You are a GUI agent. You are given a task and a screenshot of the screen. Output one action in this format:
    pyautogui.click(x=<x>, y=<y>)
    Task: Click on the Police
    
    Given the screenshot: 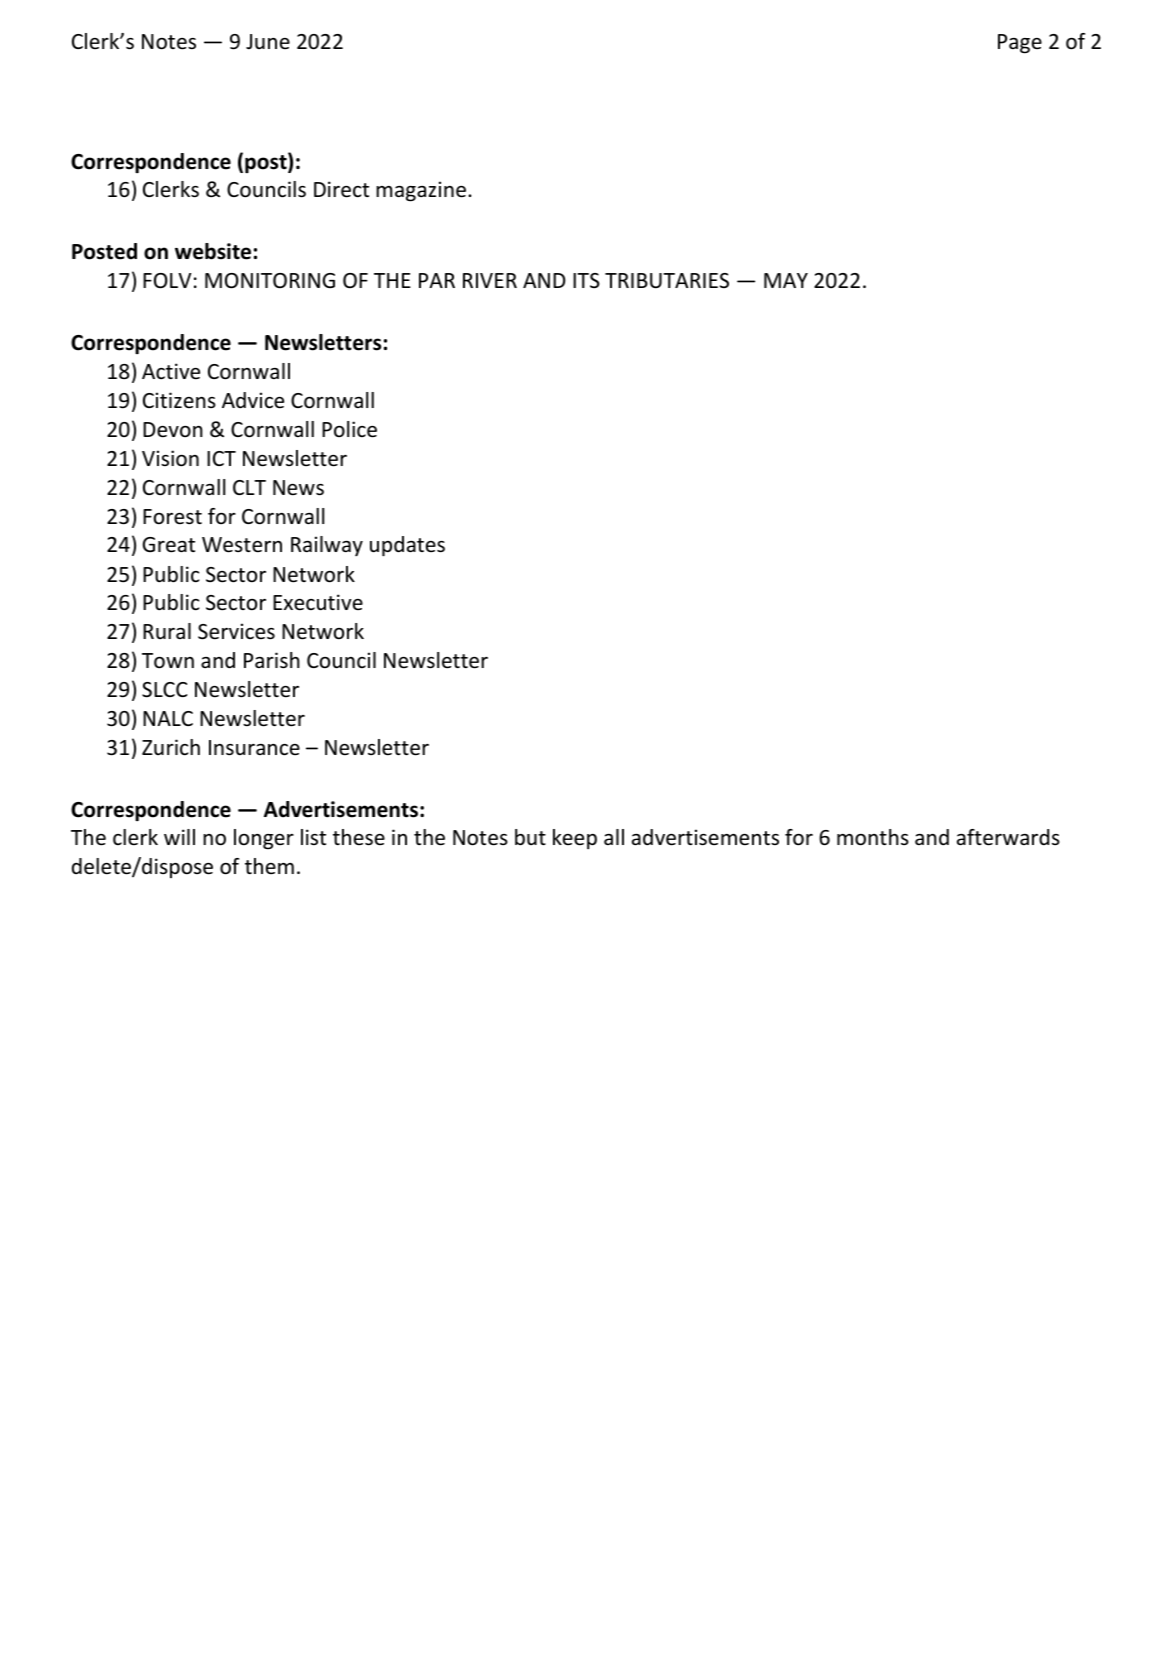 What is the action you would take?
    pyautogui.click(x=349, y=429)
